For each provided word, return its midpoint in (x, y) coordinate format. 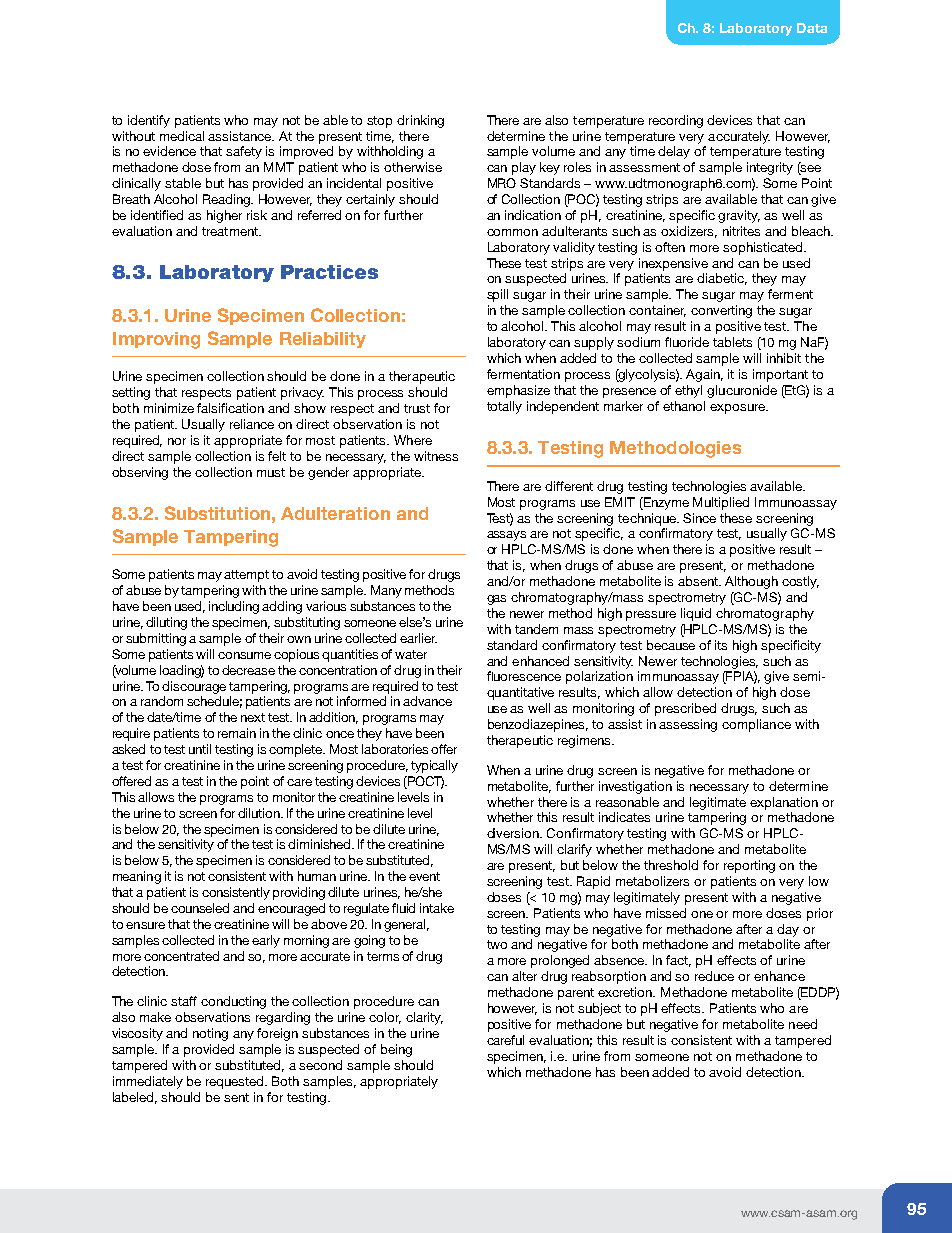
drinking (420, 121)
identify (149, 121)
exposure (738, 409)
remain (237, 733)
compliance (756, 725)
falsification (230, 408)
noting (210, 1034)
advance (427, 701)
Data (812, 28)
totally (504, 407)
